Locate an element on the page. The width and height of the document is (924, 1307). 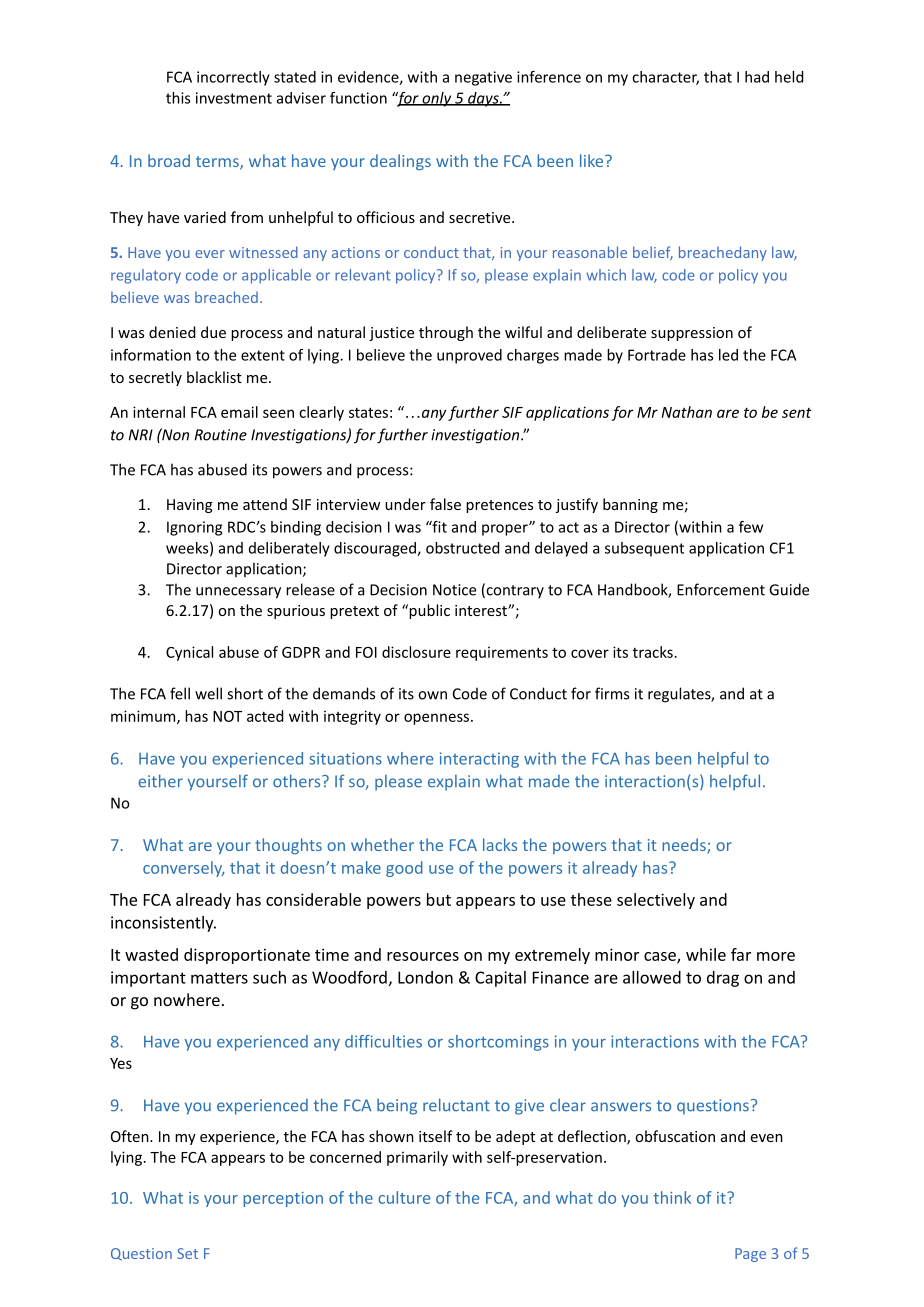
requirements is located at coordinates (502, 653).
